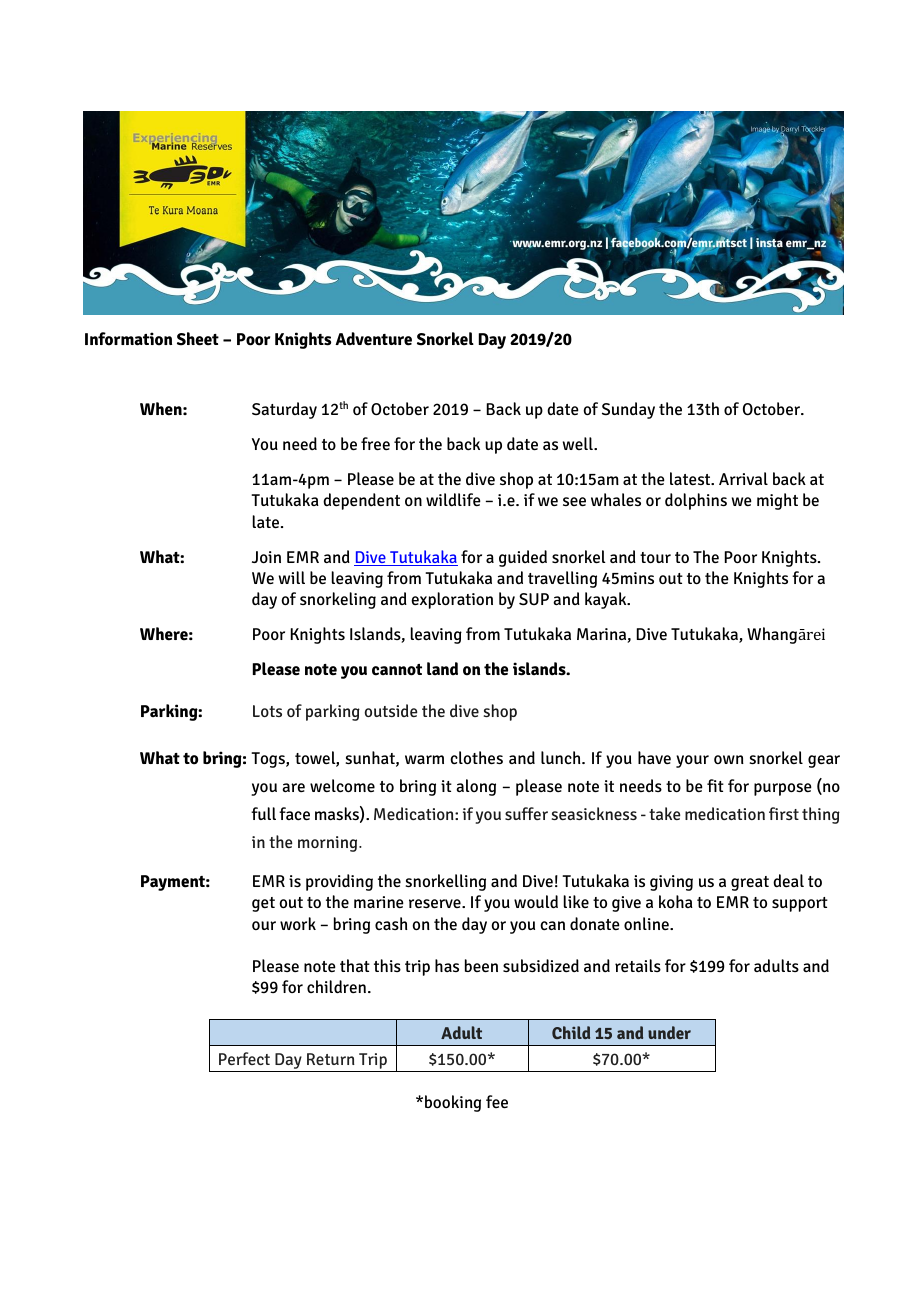 Image resolution: width=924 pixels, height=1309 pixels. What do you see at coordinates (198, 339) in the screenshot?
I see `Sheet` at bounding box center [198, 339].
